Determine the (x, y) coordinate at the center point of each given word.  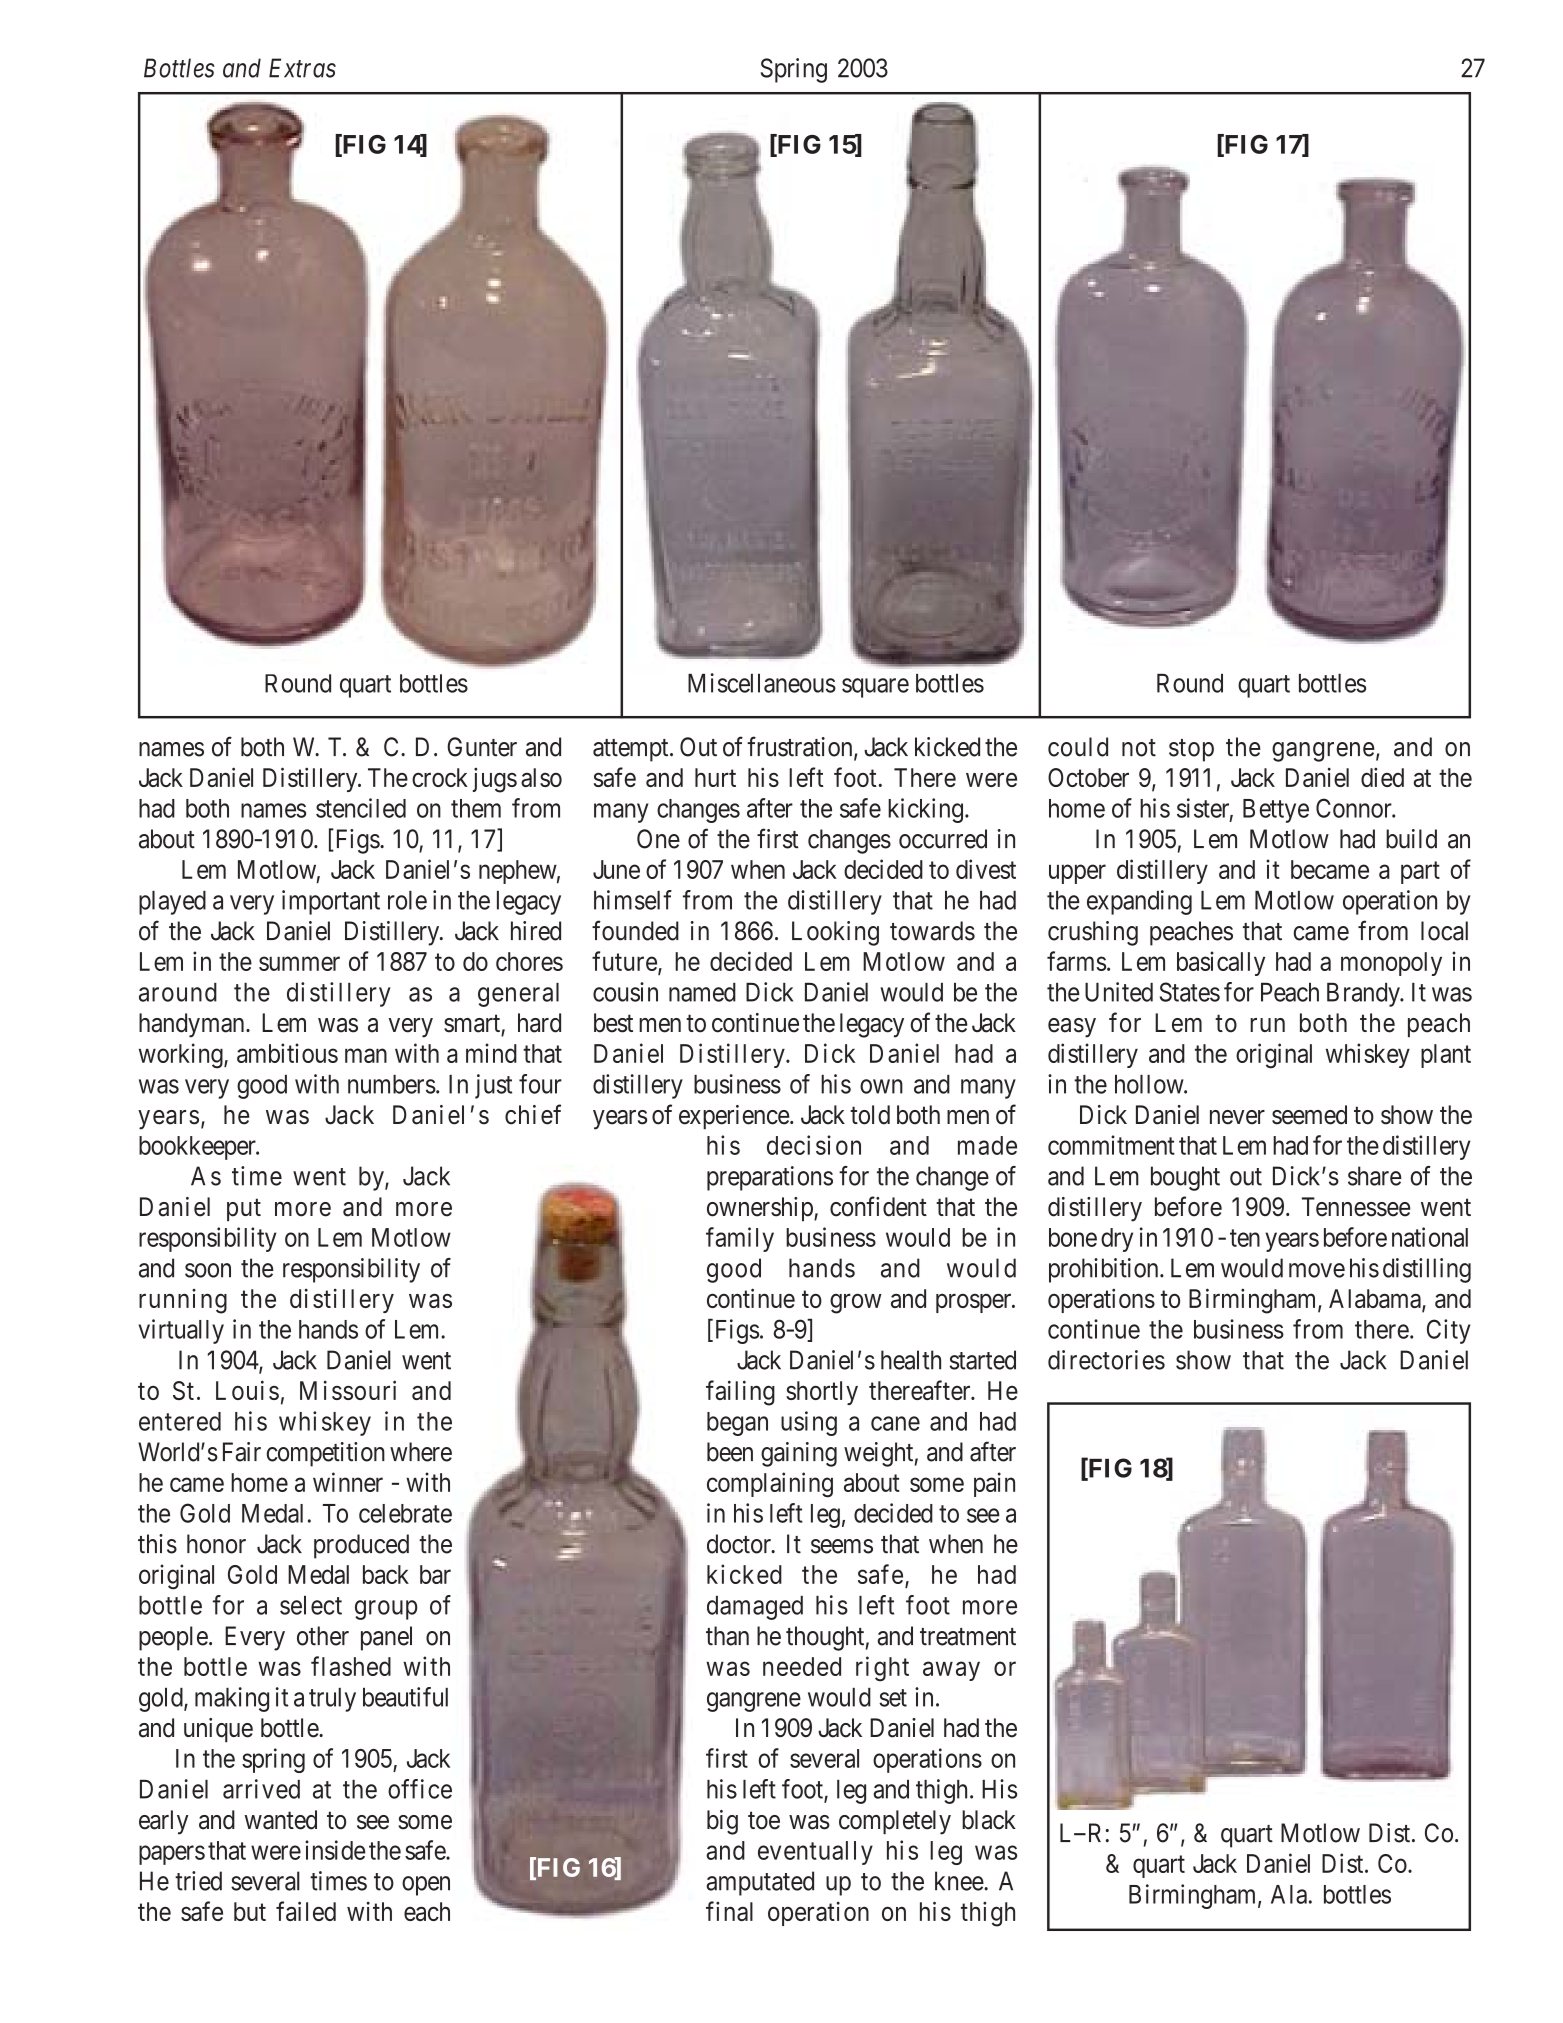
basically (1221, 963)
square (875, 688)
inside (335, 1850)
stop (1191, 750)
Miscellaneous (762, 683)
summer (299, 964)
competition (326, 1454)
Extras (302, 68)
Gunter (482, 747)
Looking (835, 933)
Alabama (1376, 1300)
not (1139, 748)
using (809, 1423)
